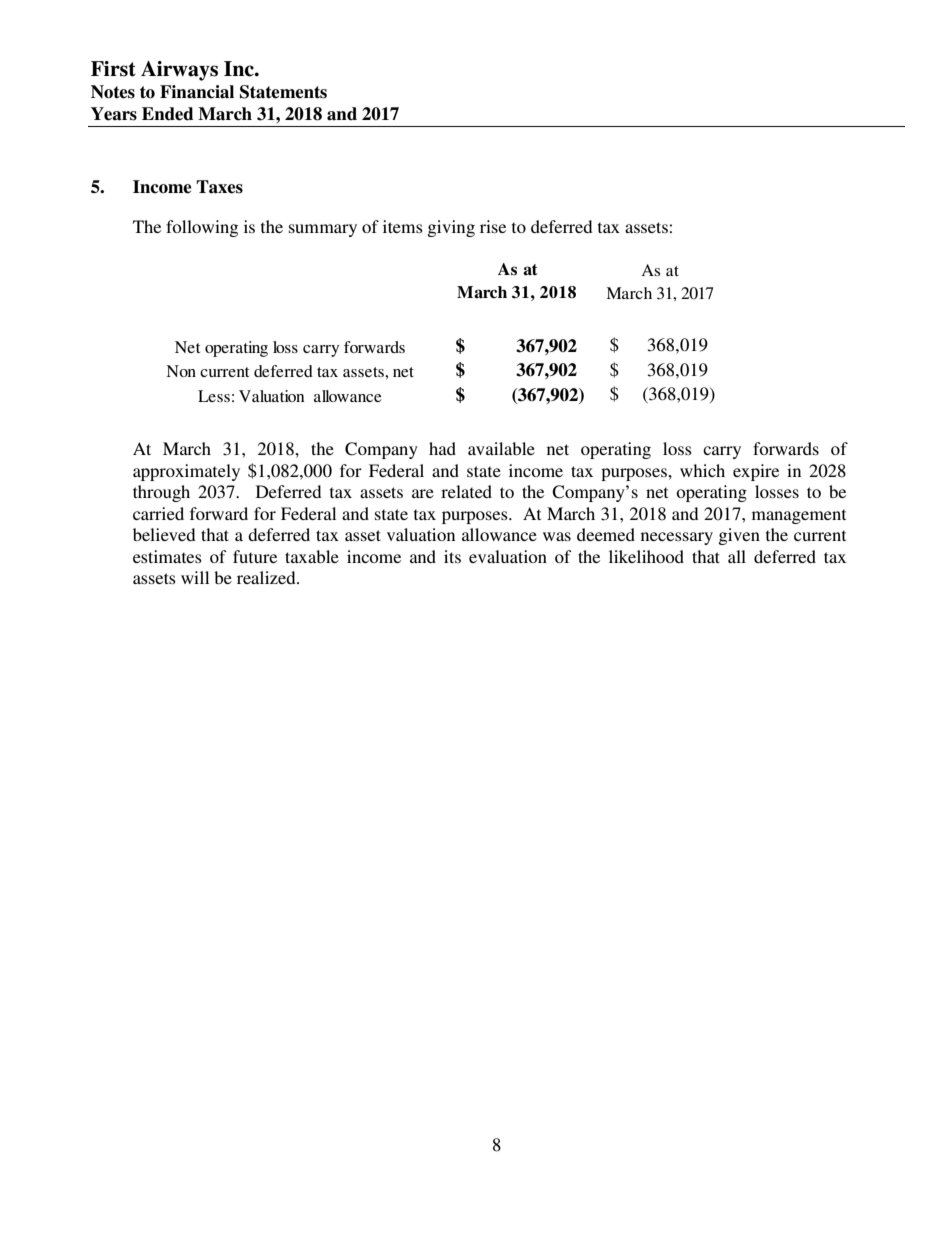 The width and height of the page is (952, 1233). Describe the element at coordinates (181, 371) in the page. I see `Non` at that location.
